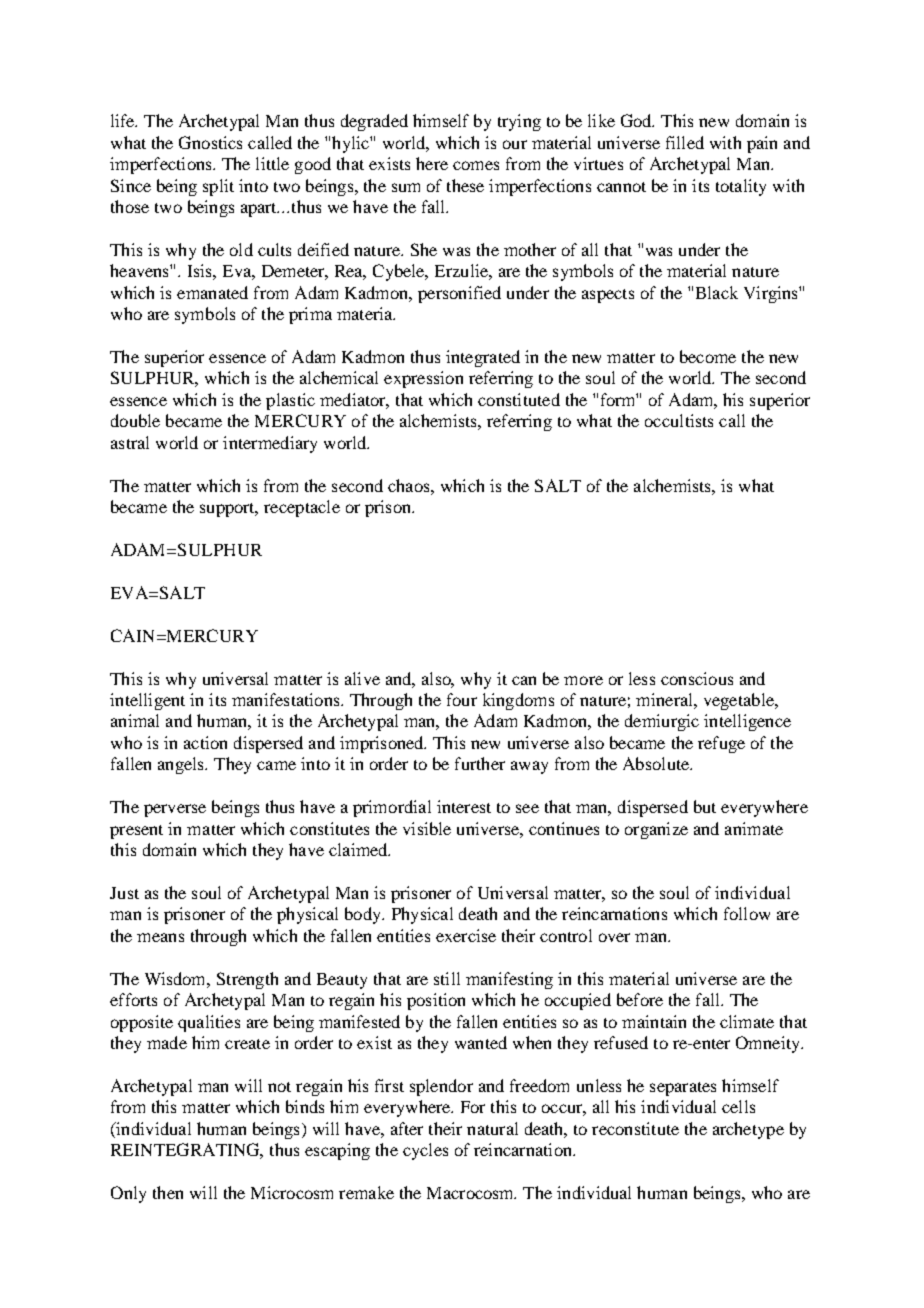 The height and width of the image is (1308, 924). Describe the element at coordinates (425, 1151) in the image. I see `cycles` at that location.
